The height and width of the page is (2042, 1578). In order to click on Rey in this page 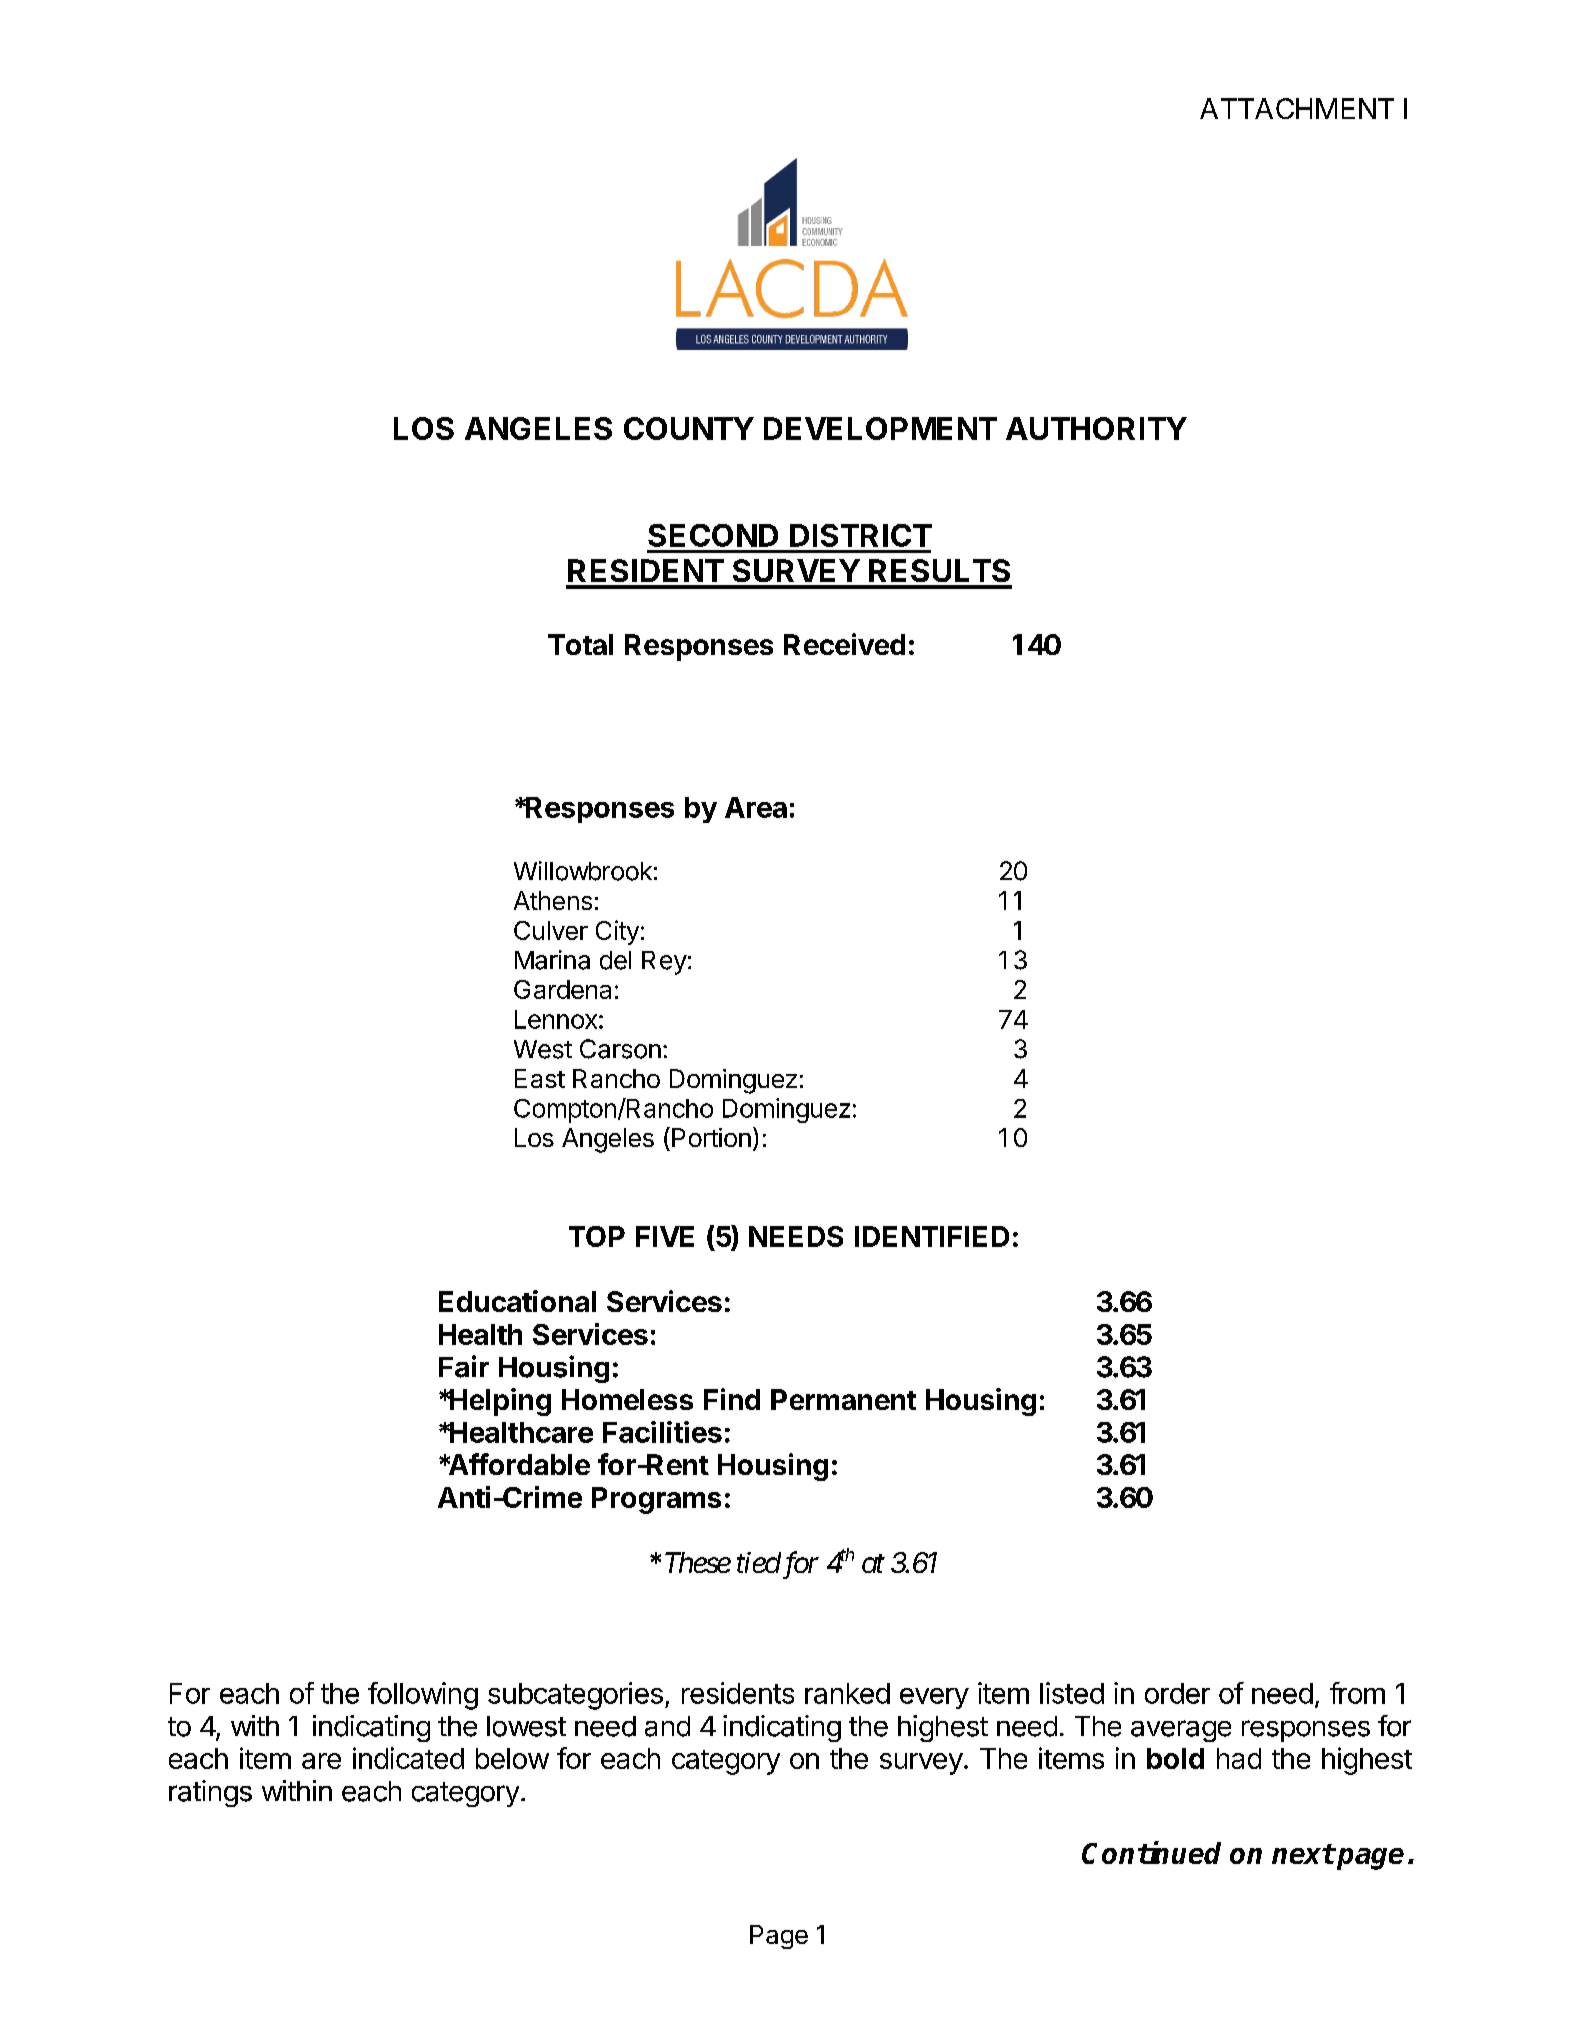, I will do `click(664, 963)`.
